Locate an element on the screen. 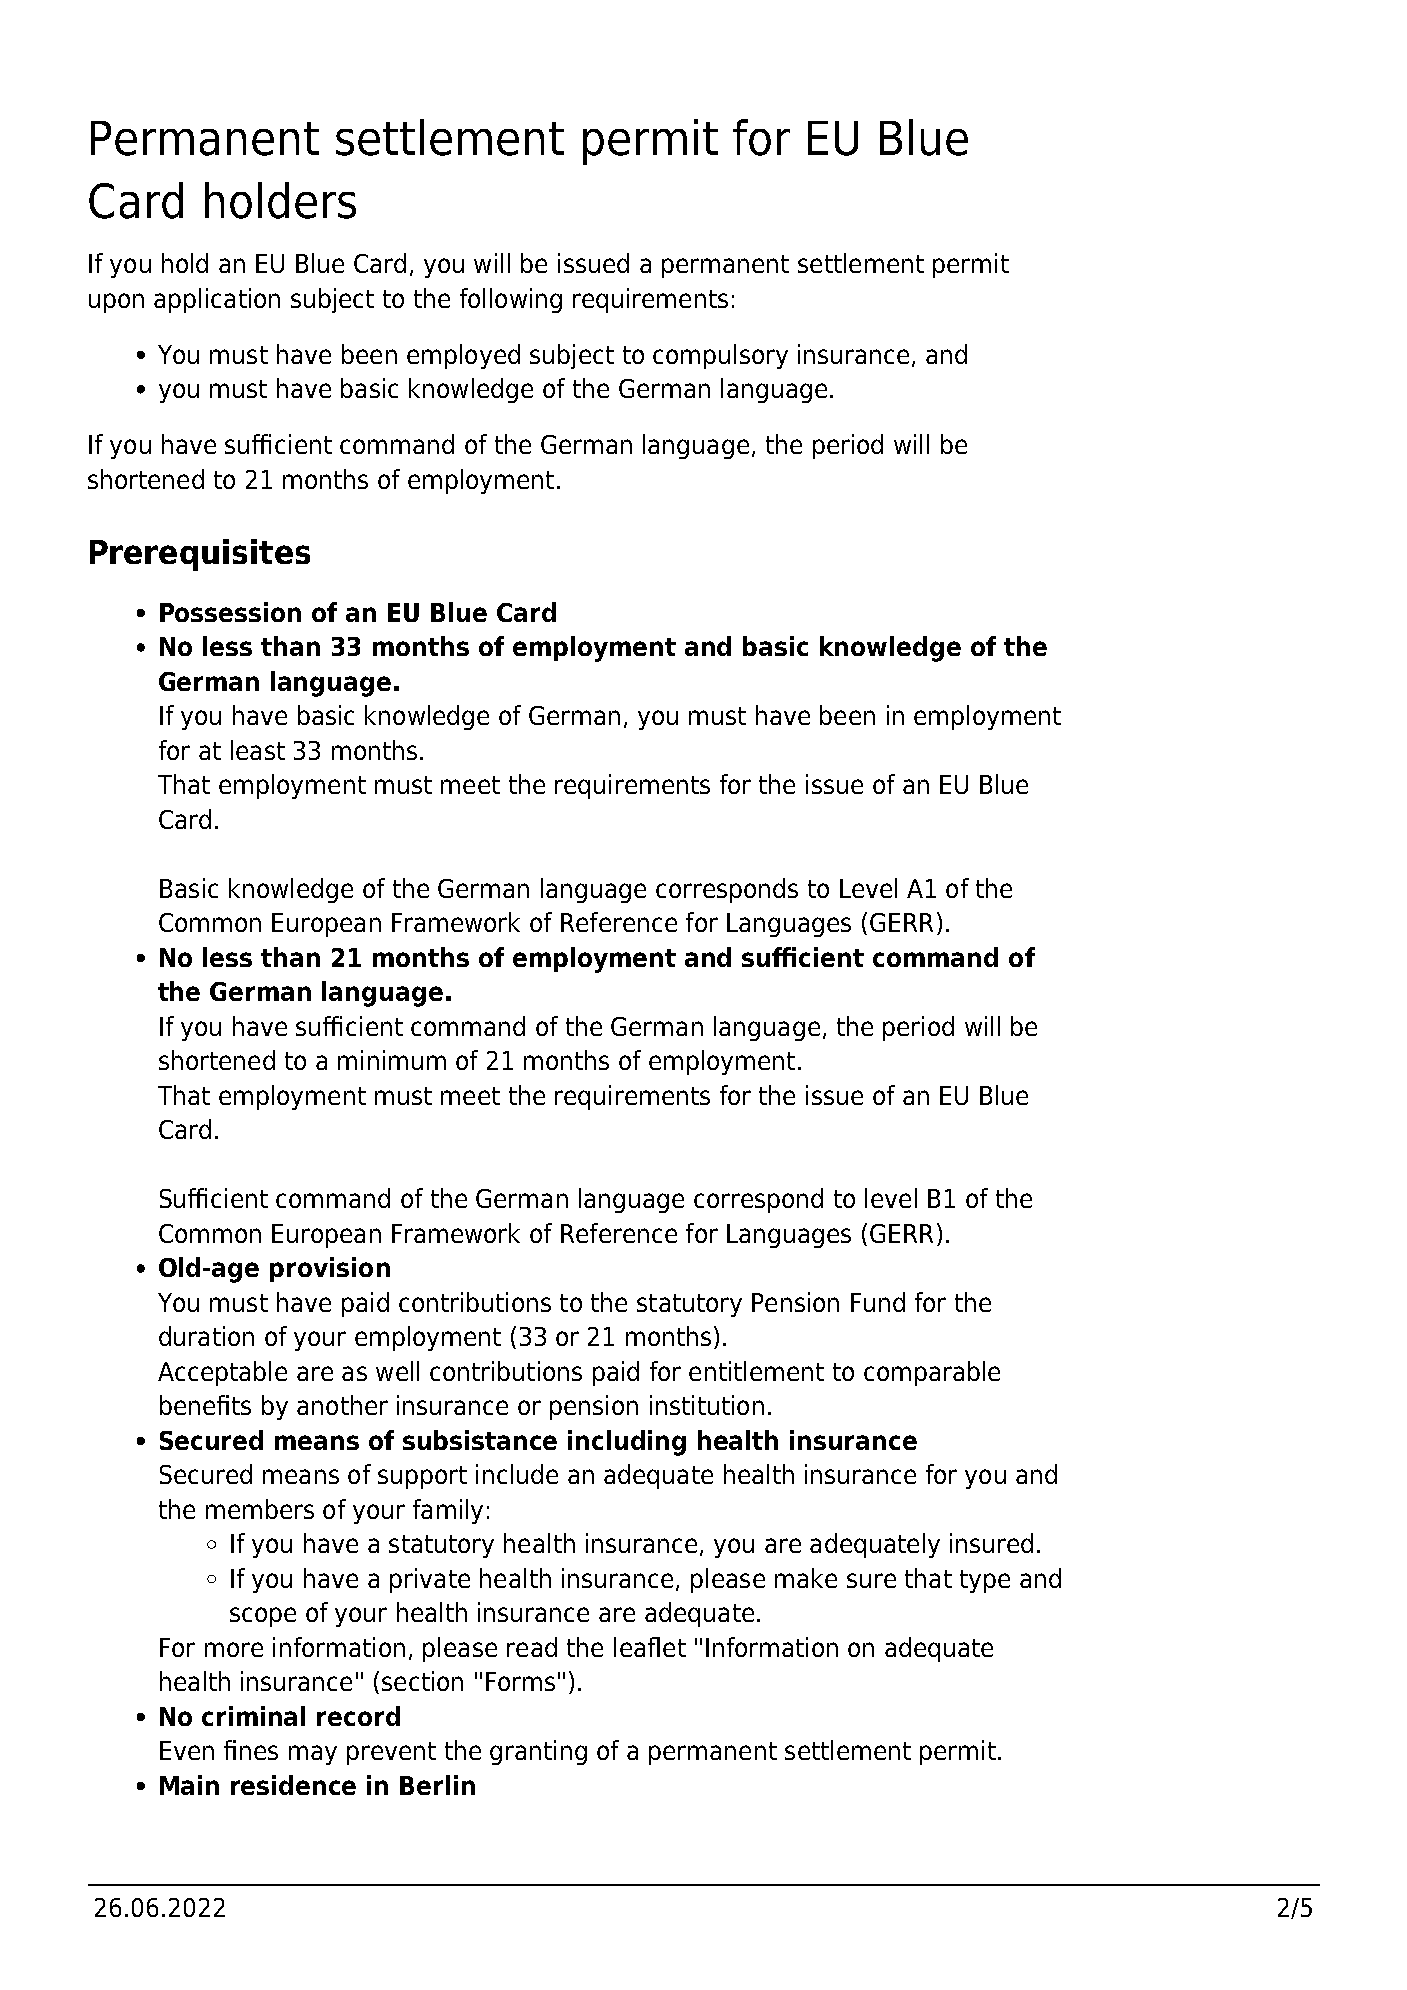  minimum is located at coordinates (392, 1060).
